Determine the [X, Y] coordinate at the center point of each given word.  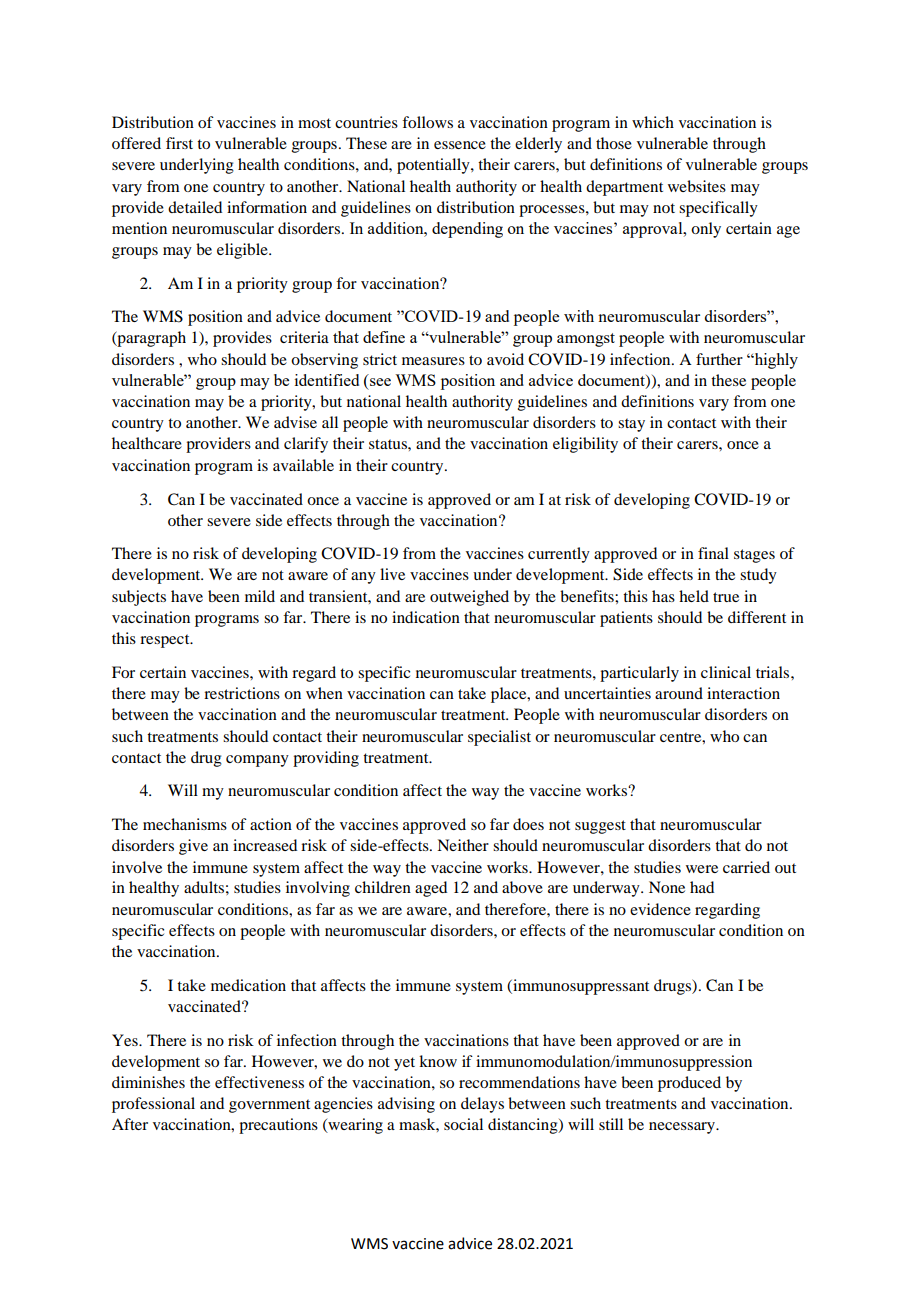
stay [631, 425]
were [702, 869]
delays [482, 1105]
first [179, 143]
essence [460, 145]
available [303, 465]
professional [153, 1105]
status [389, 444]
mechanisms [185, 824]
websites [697, 186]
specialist [499, 738]
